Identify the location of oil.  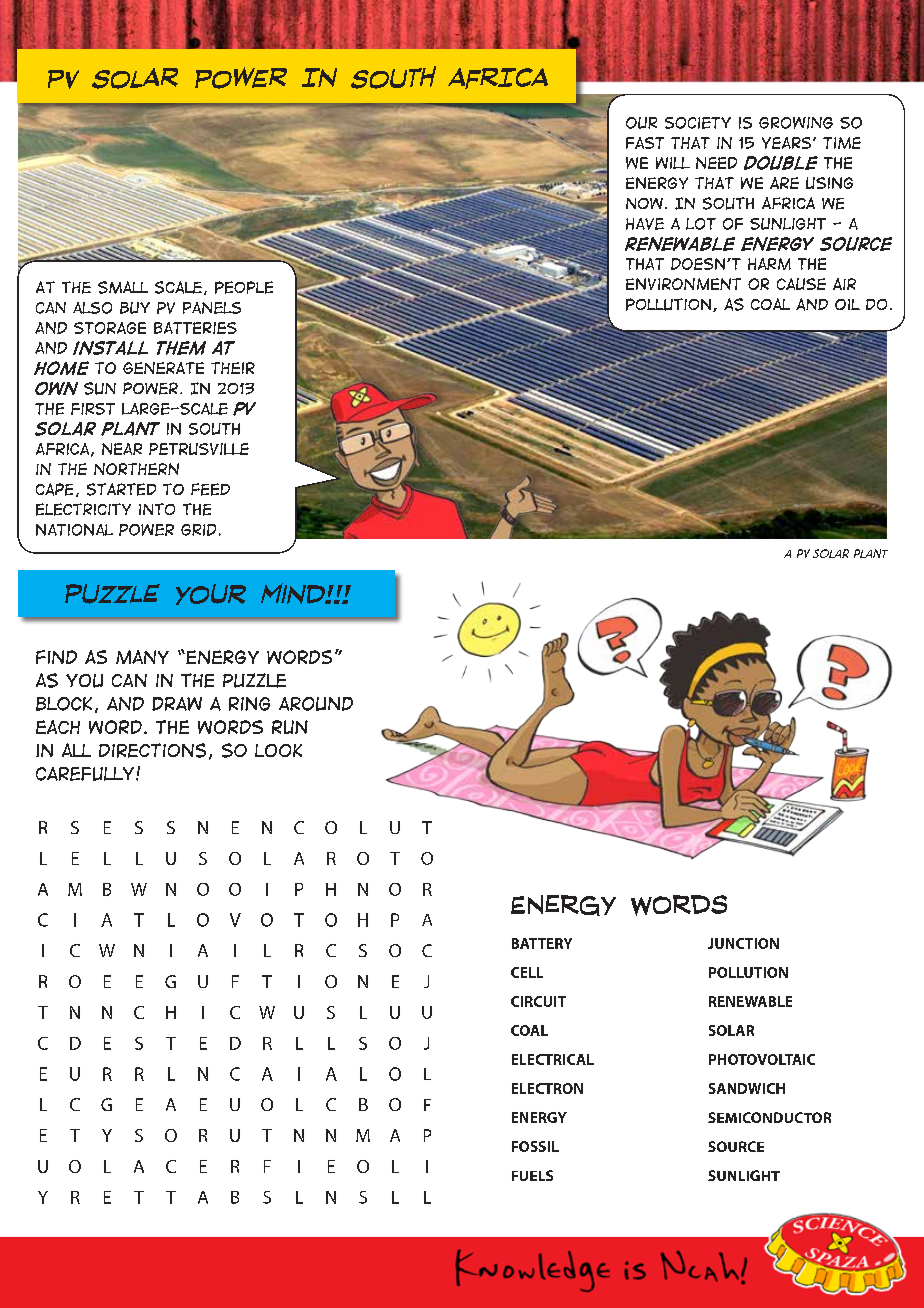
(847, 304).
